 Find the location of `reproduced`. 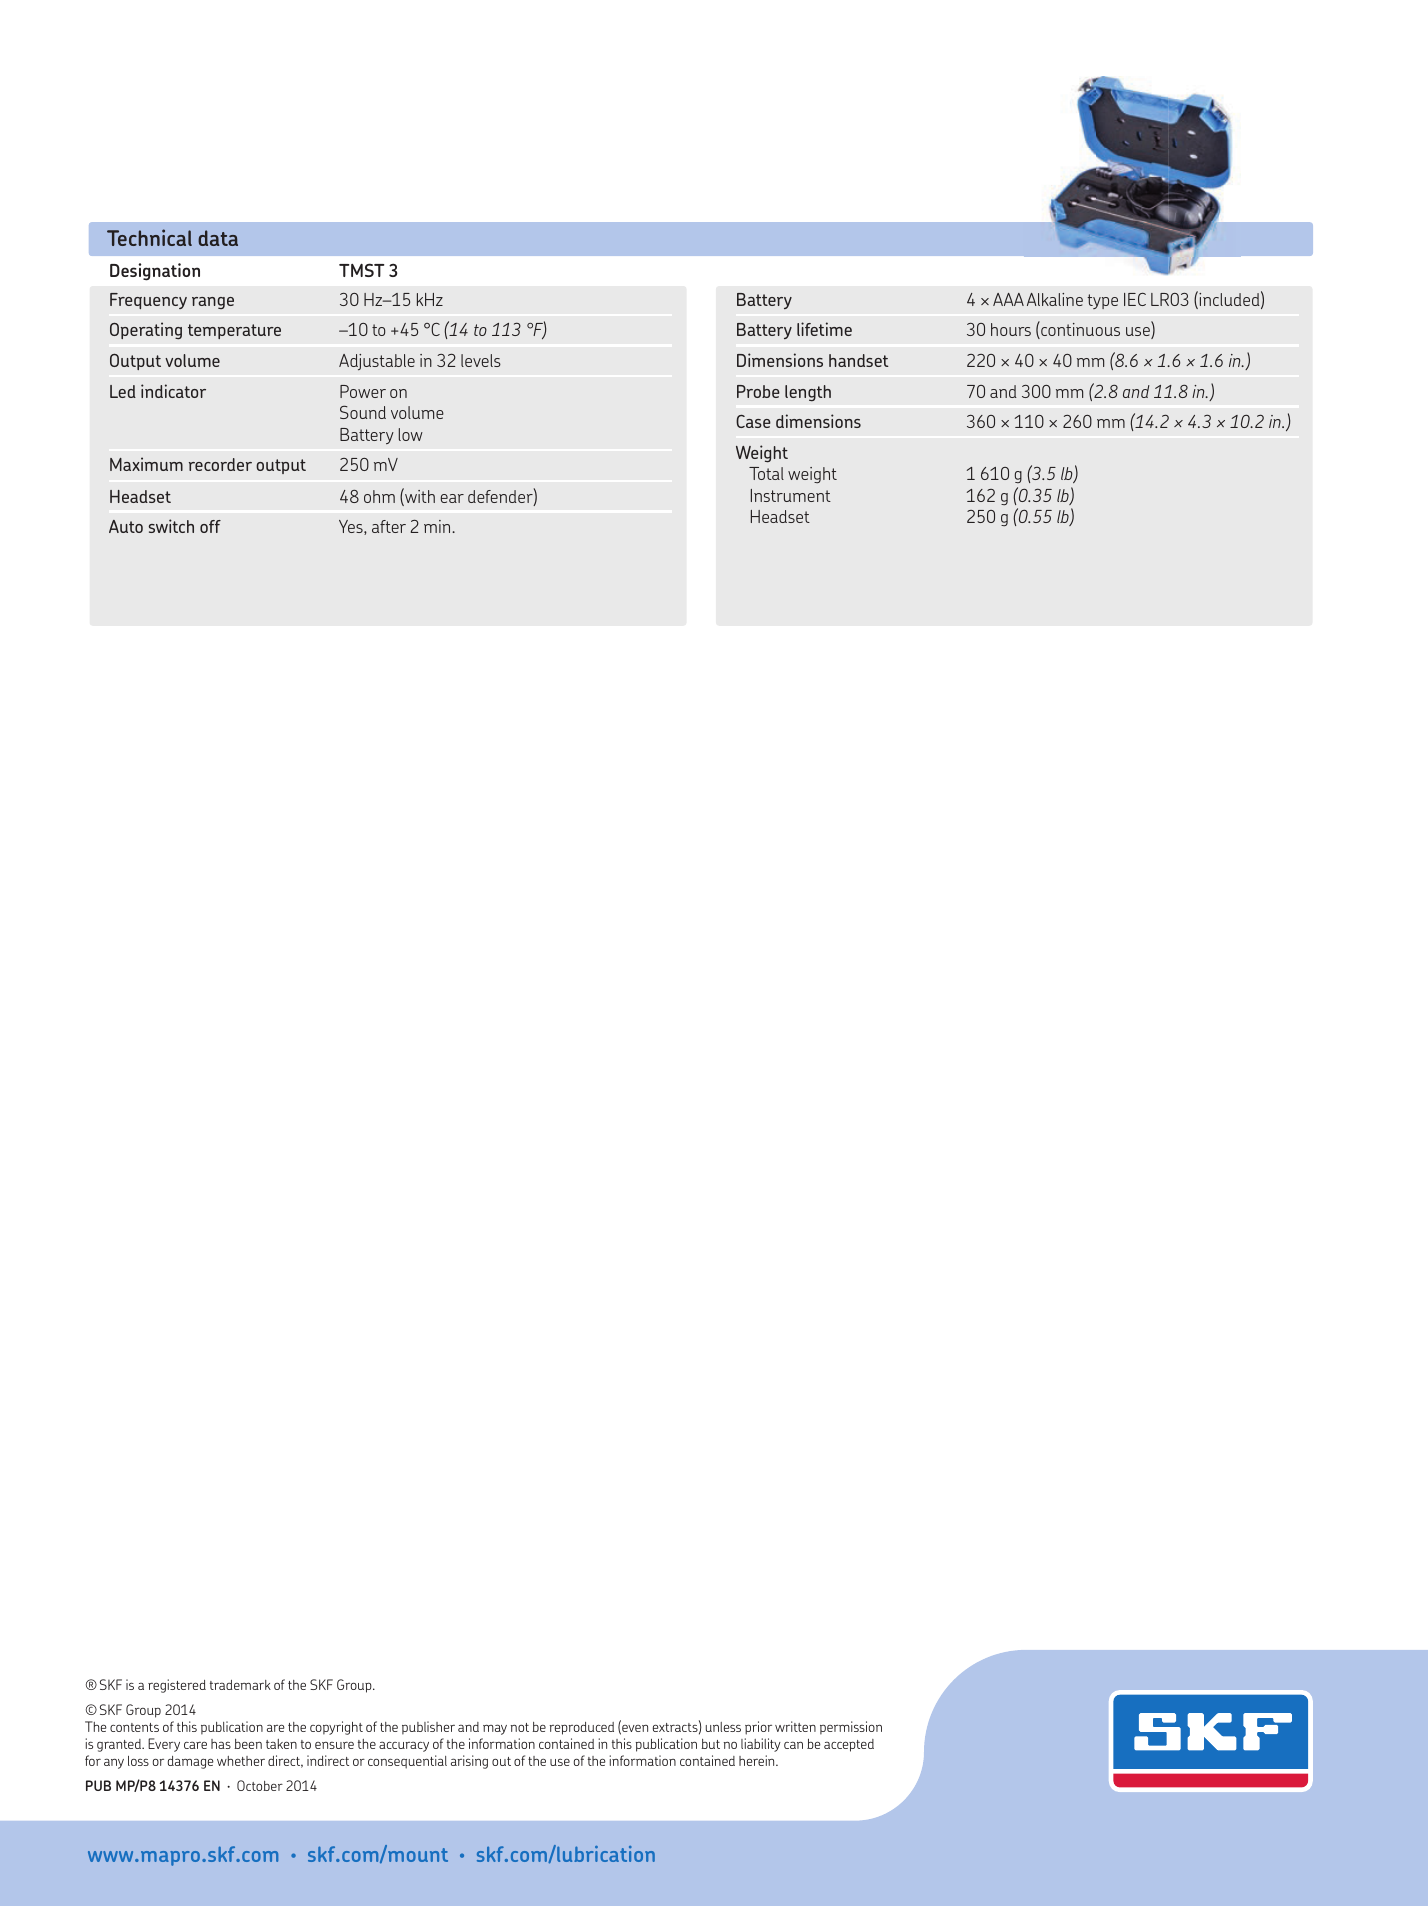

reproduced is located at coordinates (582, 1728).
